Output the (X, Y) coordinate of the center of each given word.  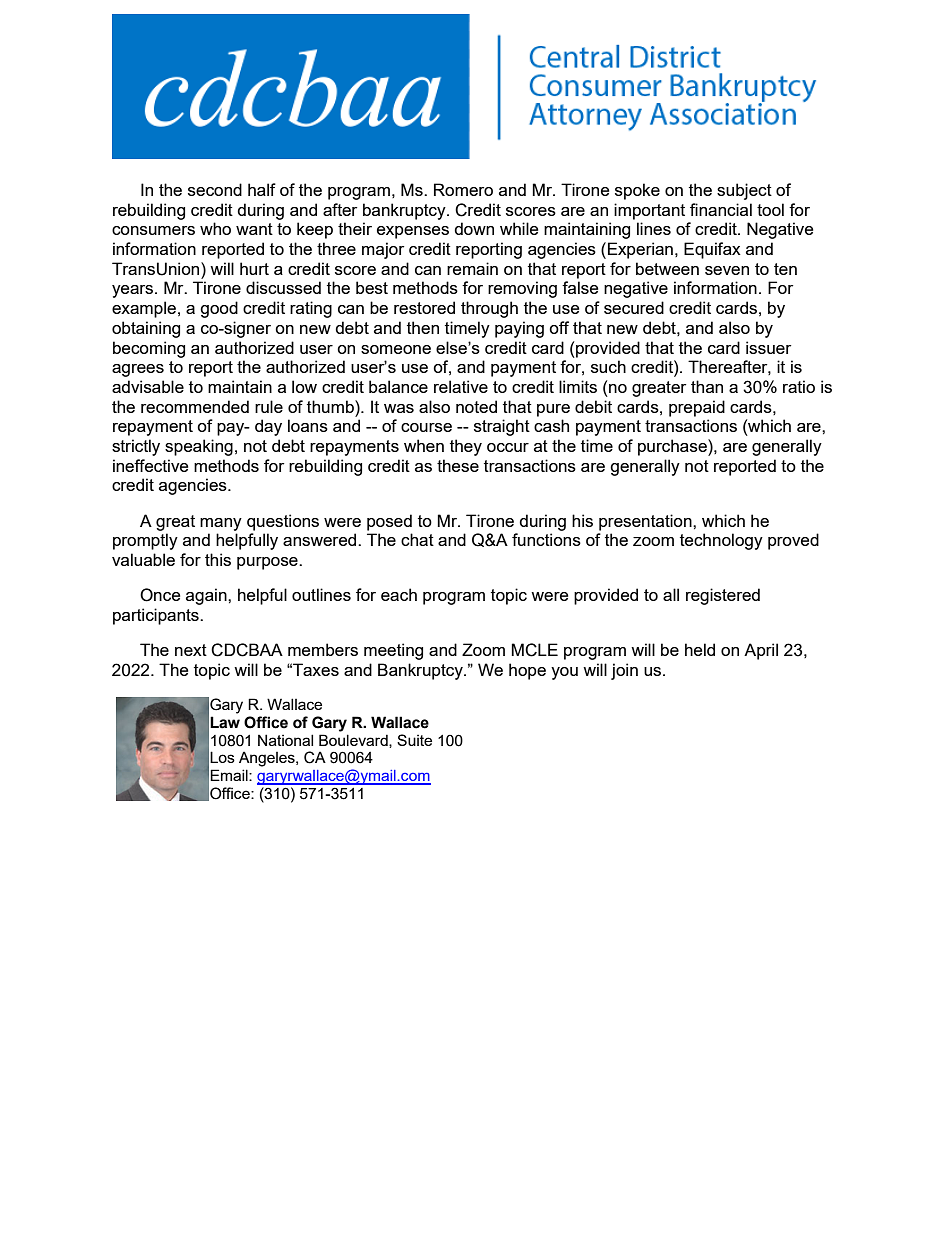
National (285, 740)
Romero (463, 189)
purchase (673, 447)
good (219, 309)
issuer (768, 347)
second (215, 189)
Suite (414, 740)
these (458, 465)
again (207, 596)
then (423, 327)
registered (723, 596)
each (399, 594)
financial (721, 209)
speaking (199, 447)
